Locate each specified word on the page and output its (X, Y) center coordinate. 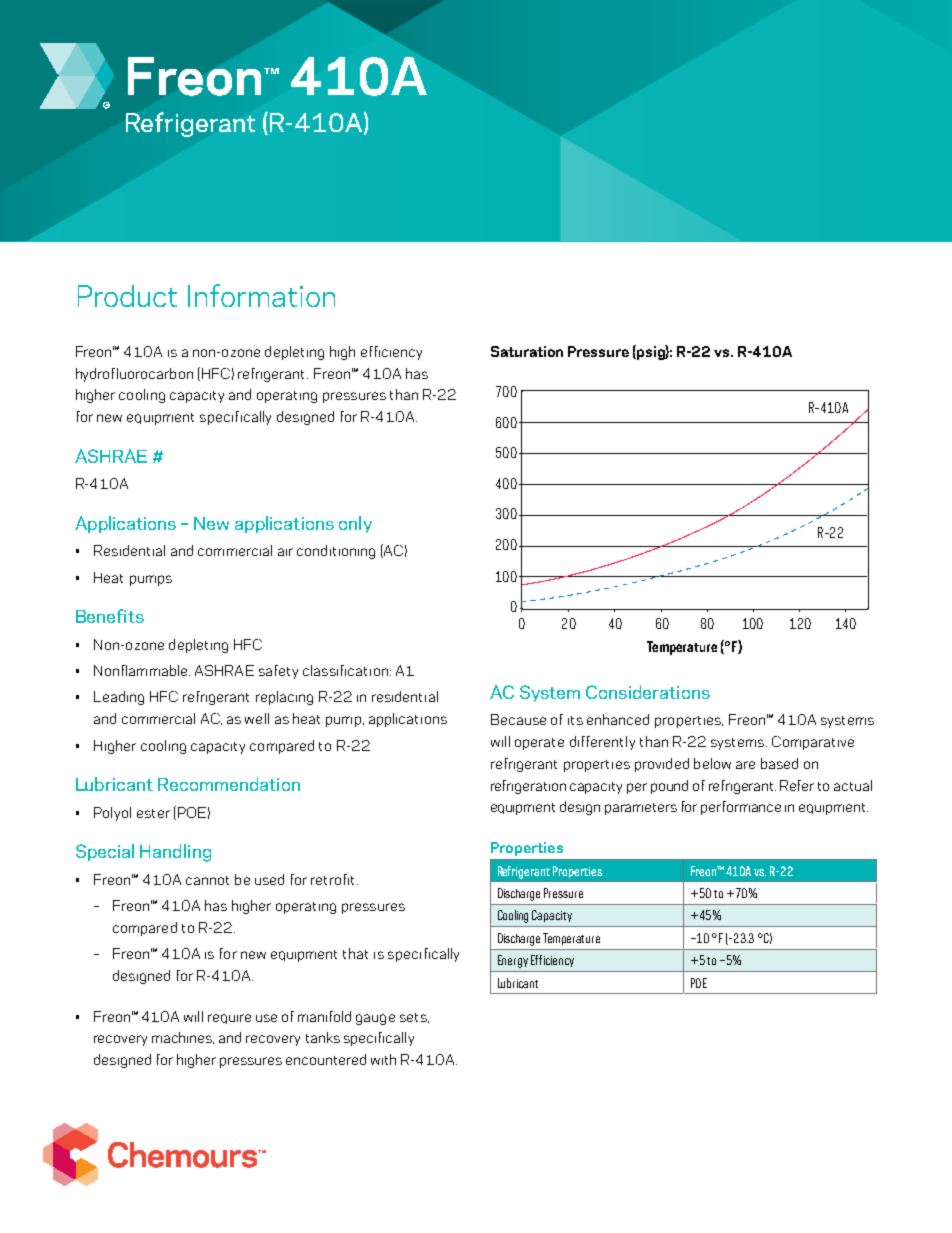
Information (261, 295)
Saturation (527, 351)
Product (127, 296)
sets (414, 1018)
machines (183, 1038)
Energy (513, 961)
